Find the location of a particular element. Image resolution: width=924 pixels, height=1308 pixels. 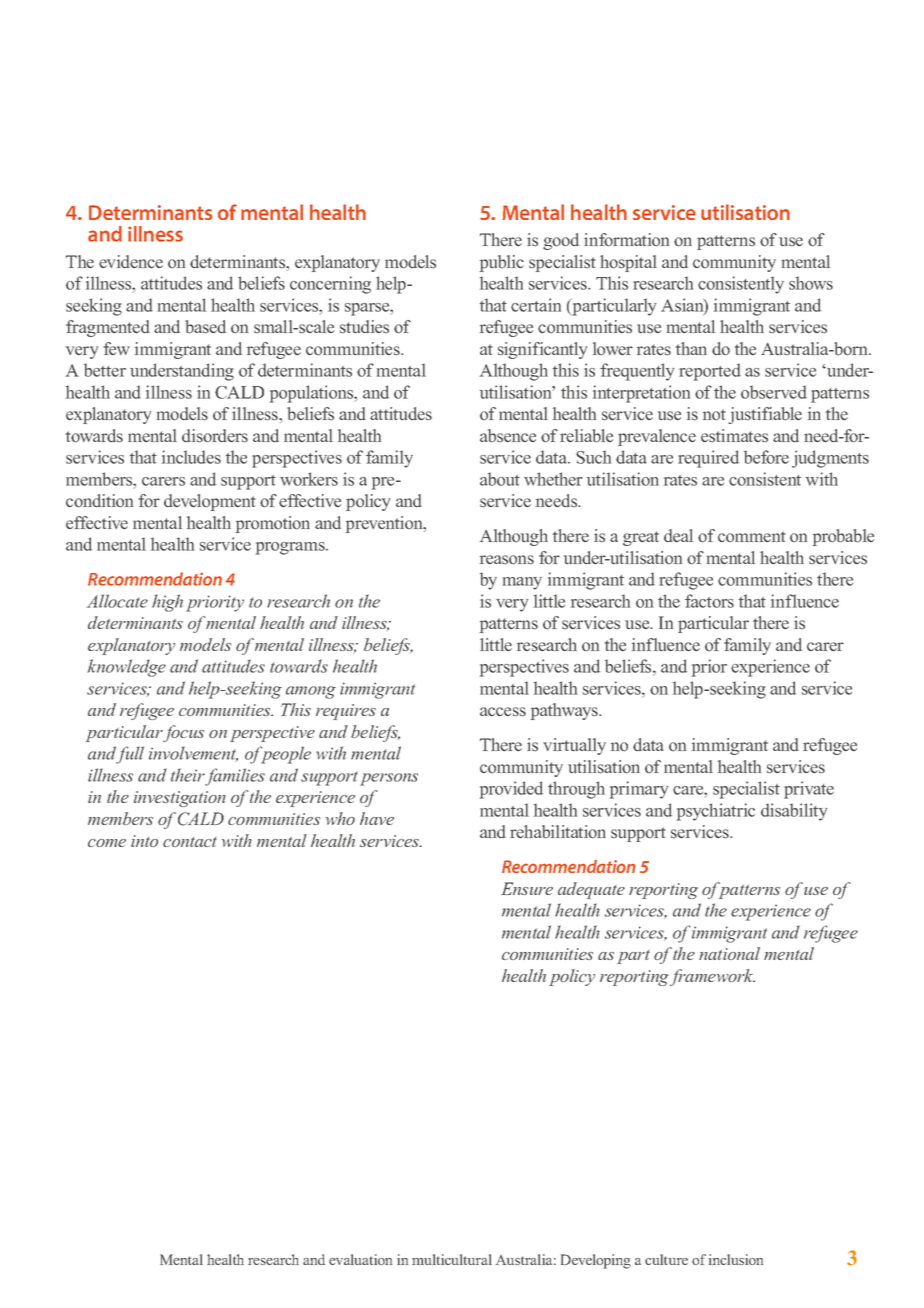

Ensure is located at coordinates (527, 888).
